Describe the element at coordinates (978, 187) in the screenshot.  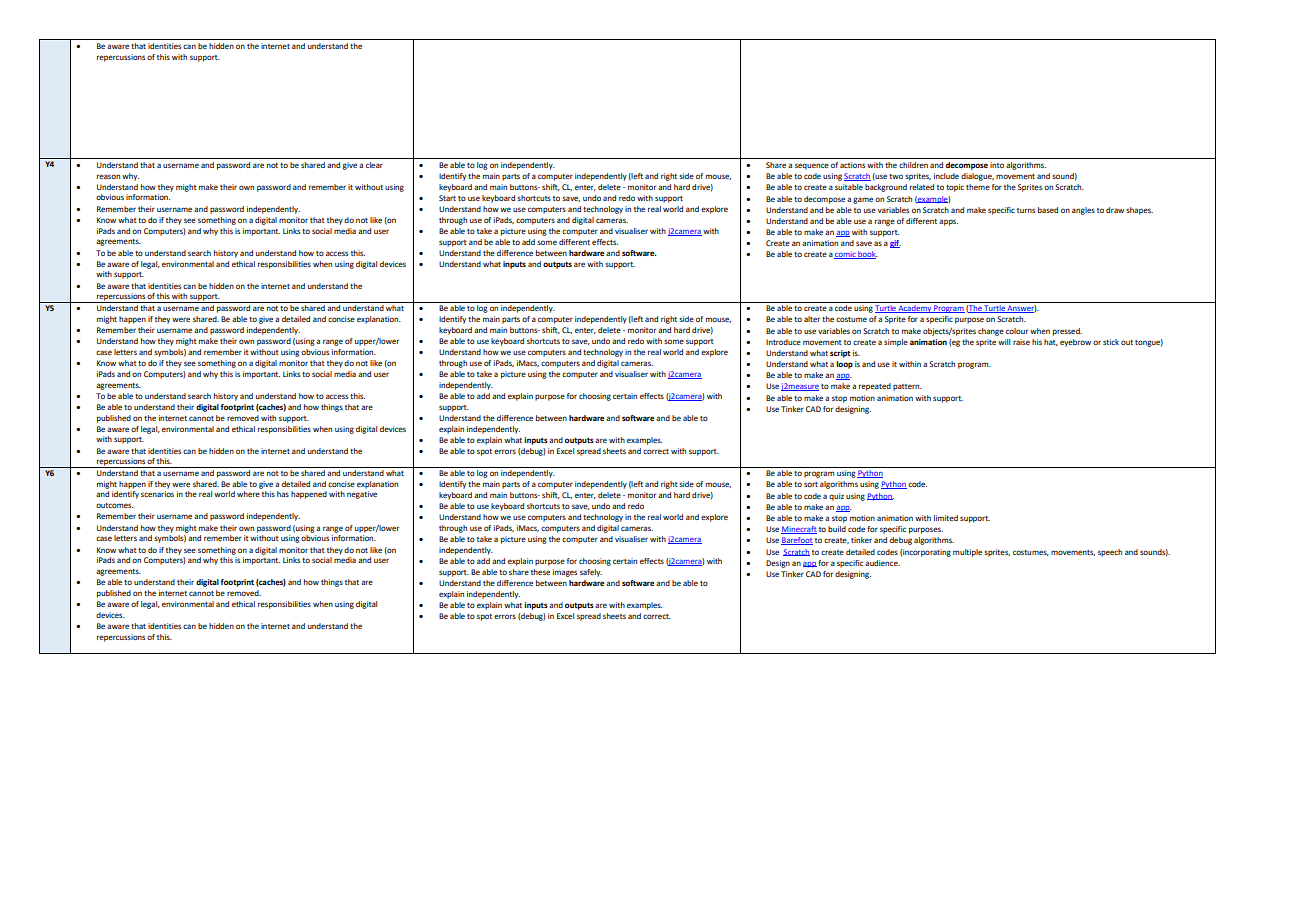
I see `theme` at that location.
